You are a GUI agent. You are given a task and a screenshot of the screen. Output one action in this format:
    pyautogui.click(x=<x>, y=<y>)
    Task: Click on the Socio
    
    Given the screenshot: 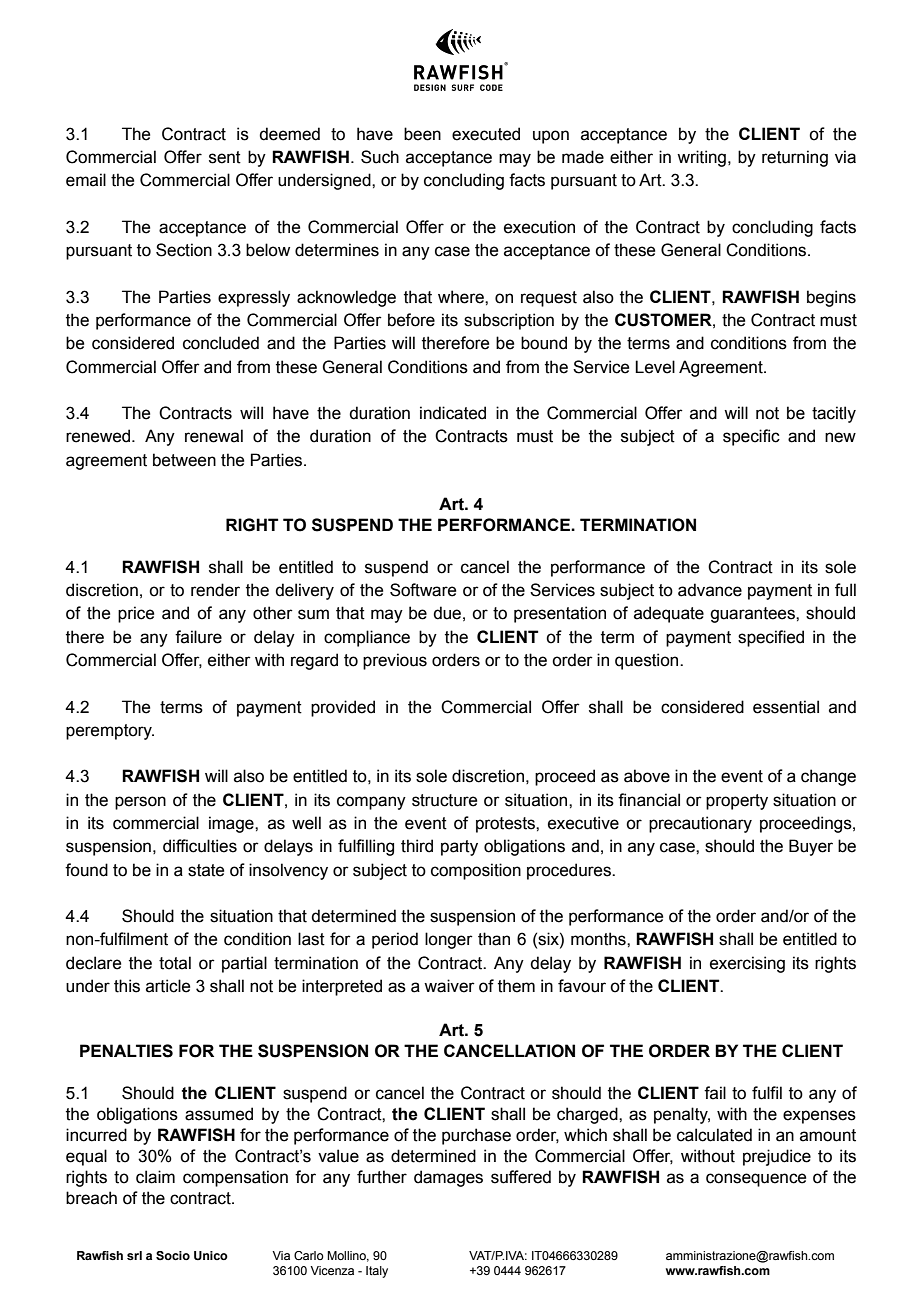 What is the action you would take?
    pyautogui.click(x=173, y=1255)
